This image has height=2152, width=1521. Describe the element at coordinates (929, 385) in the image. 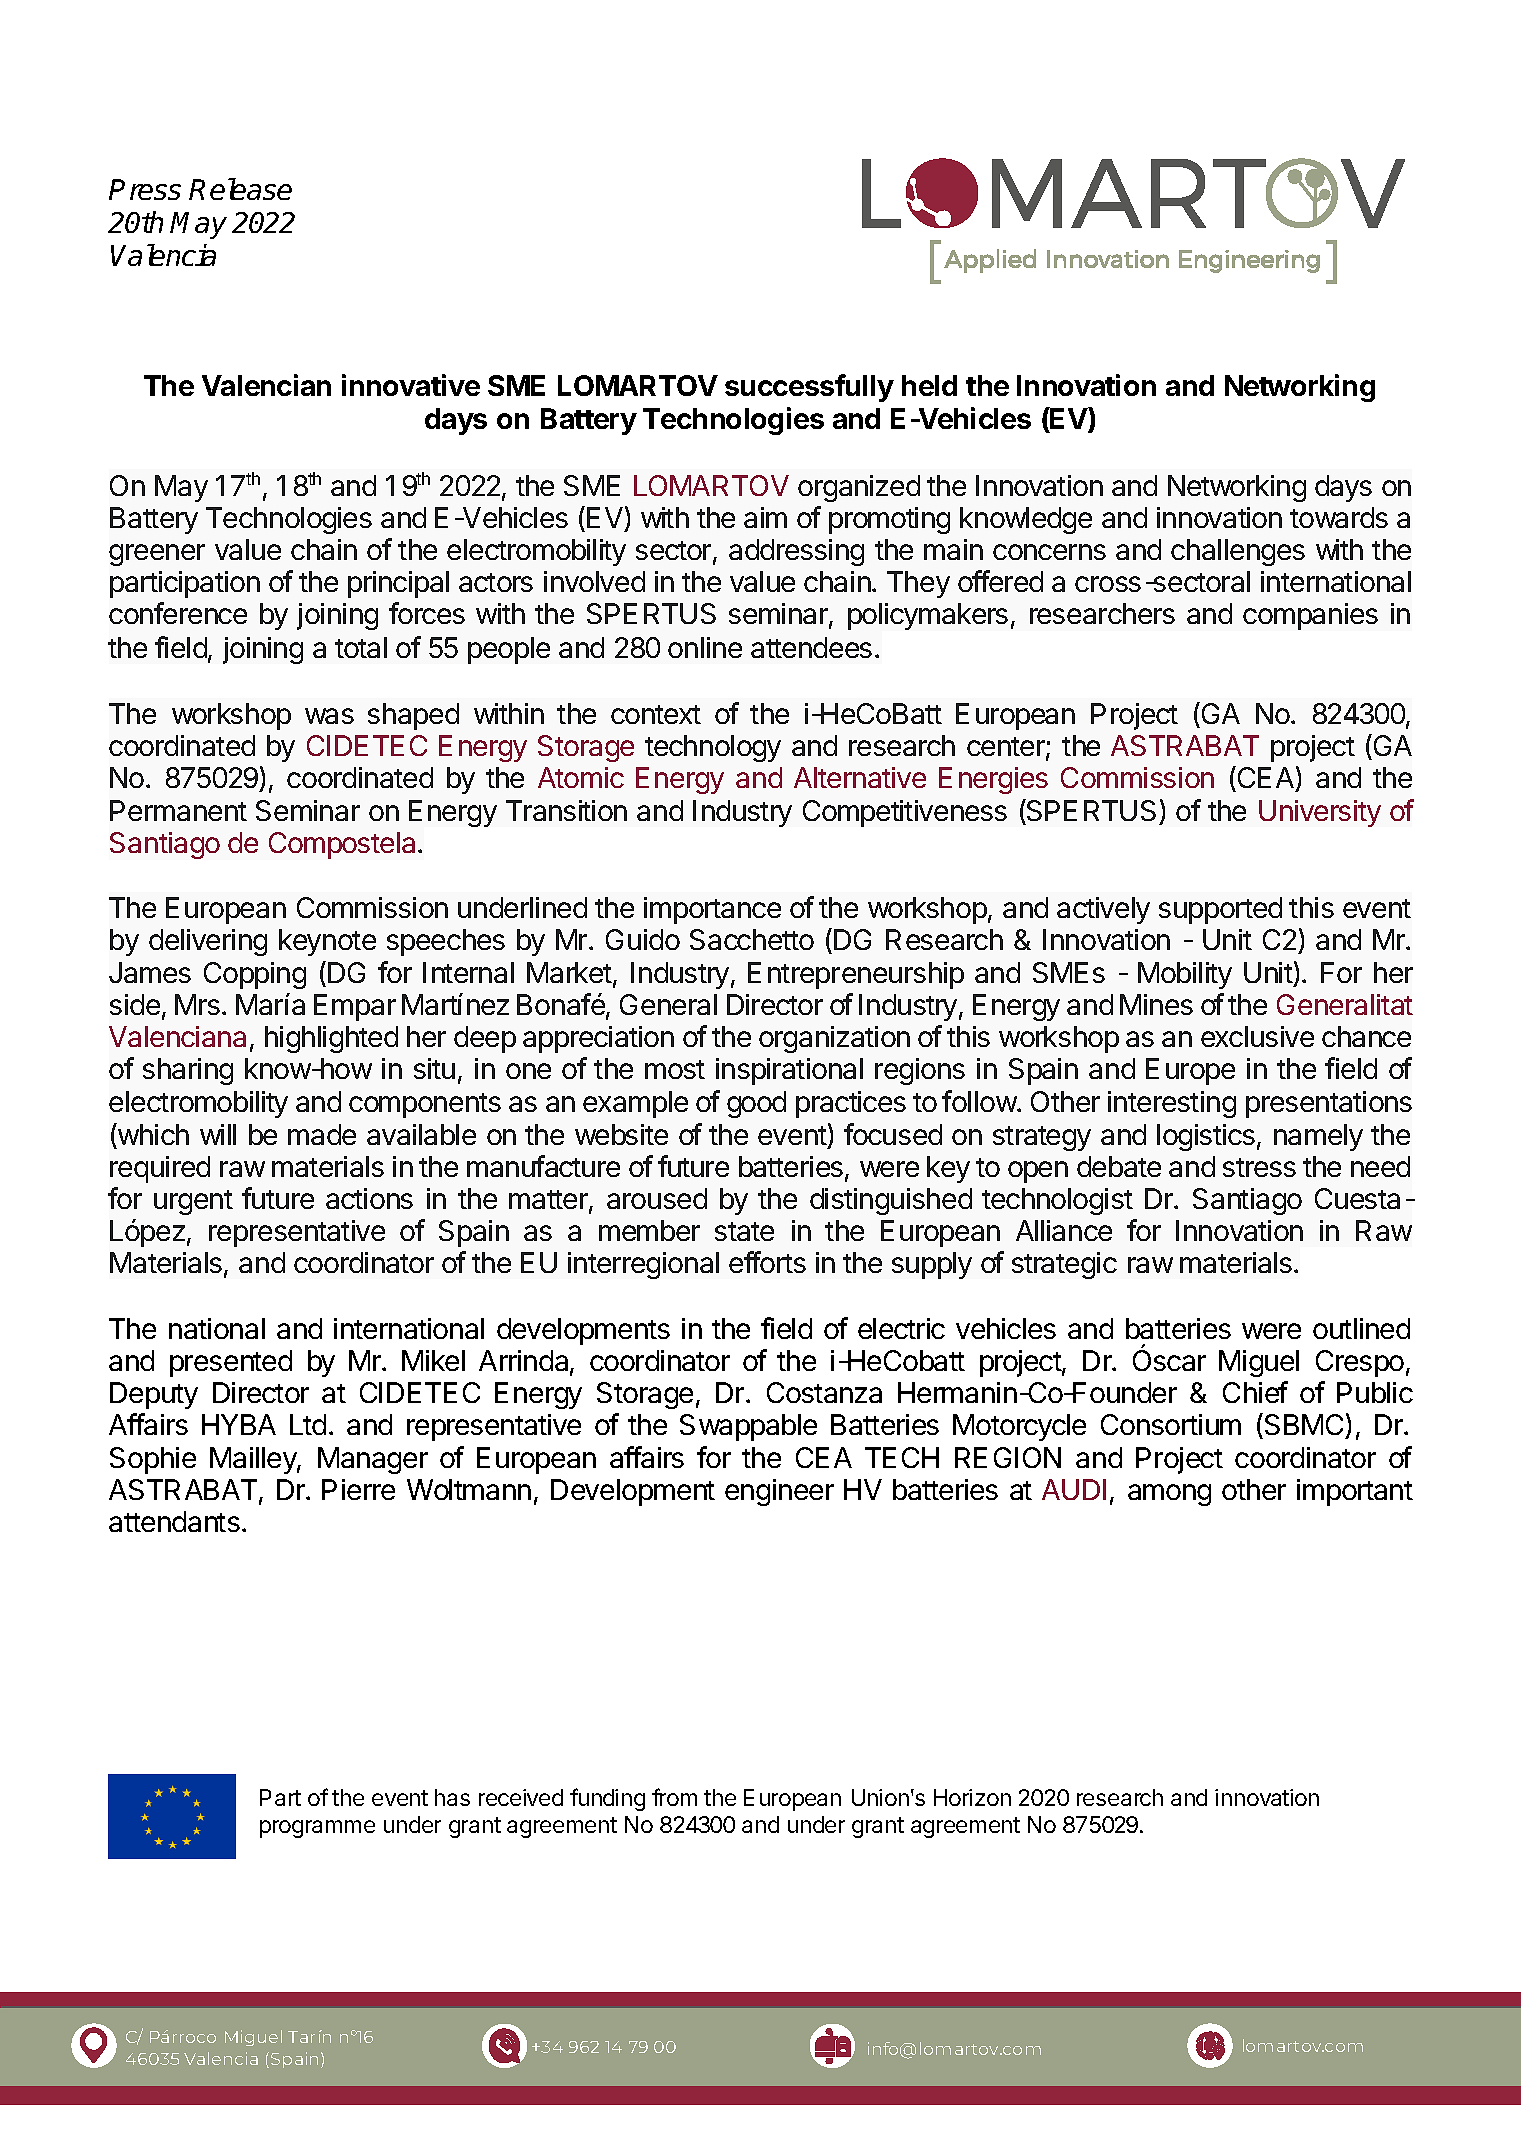

I see `held` at that location.
